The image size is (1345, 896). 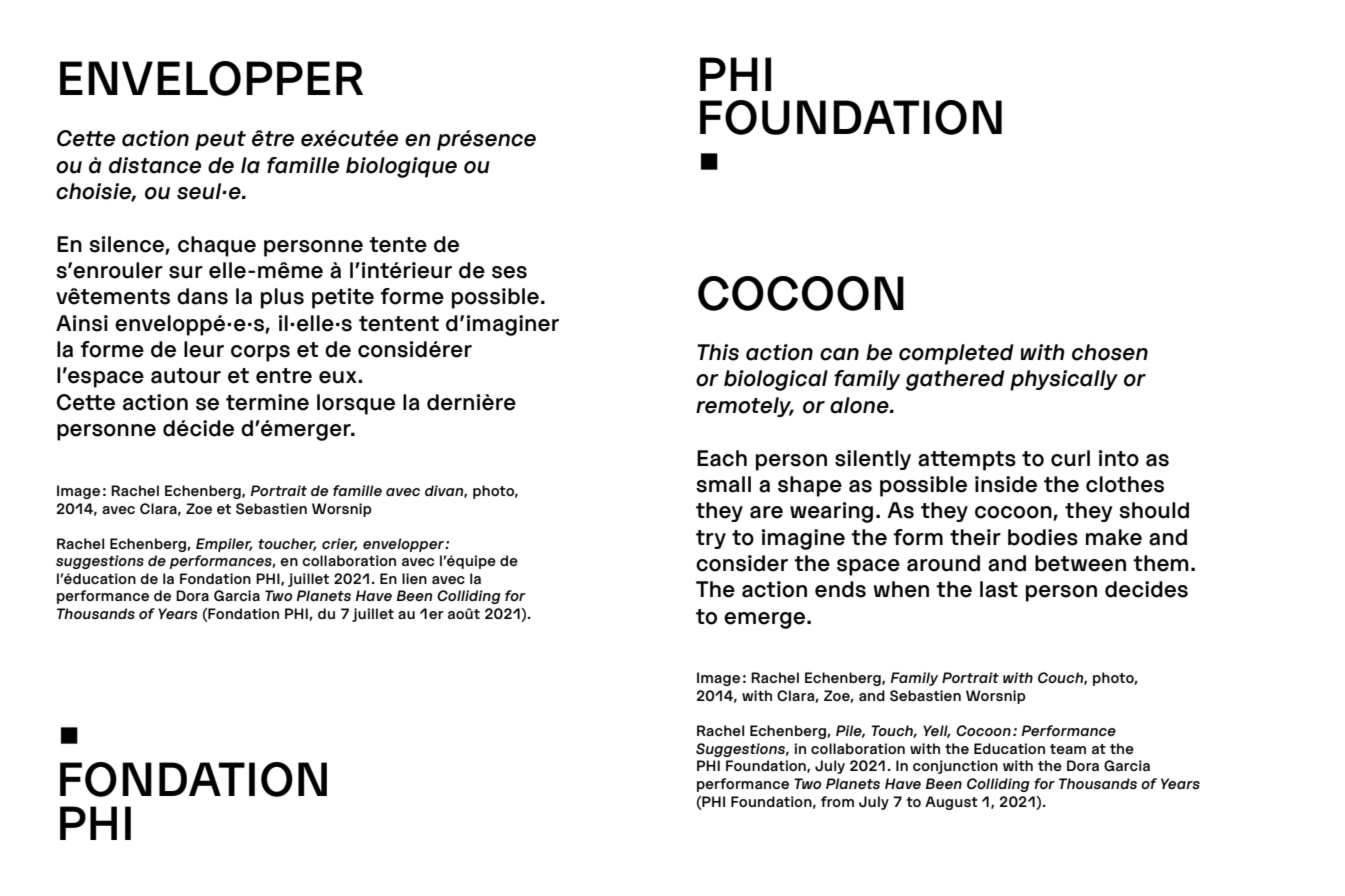 I want to click on peut, so click(x=220, y=141).
